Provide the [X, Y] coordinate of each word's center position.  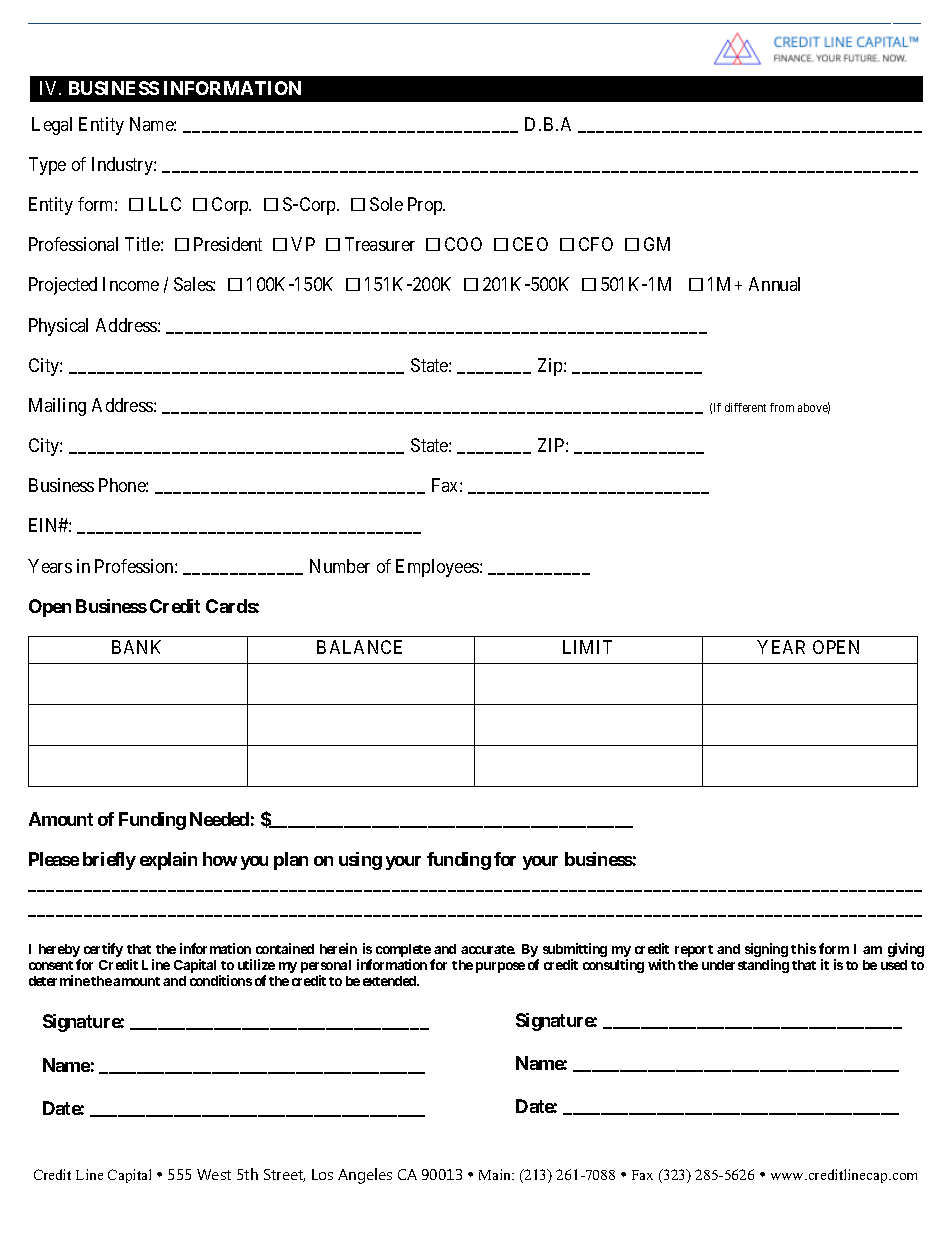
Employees [437, 568]
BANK [136, 647]
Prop [426, 206]
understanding [745, 966]
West [214, 1174]
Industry [123, 166]
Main [496, 1174]
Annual [774, 284]
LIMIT [587, 647]
